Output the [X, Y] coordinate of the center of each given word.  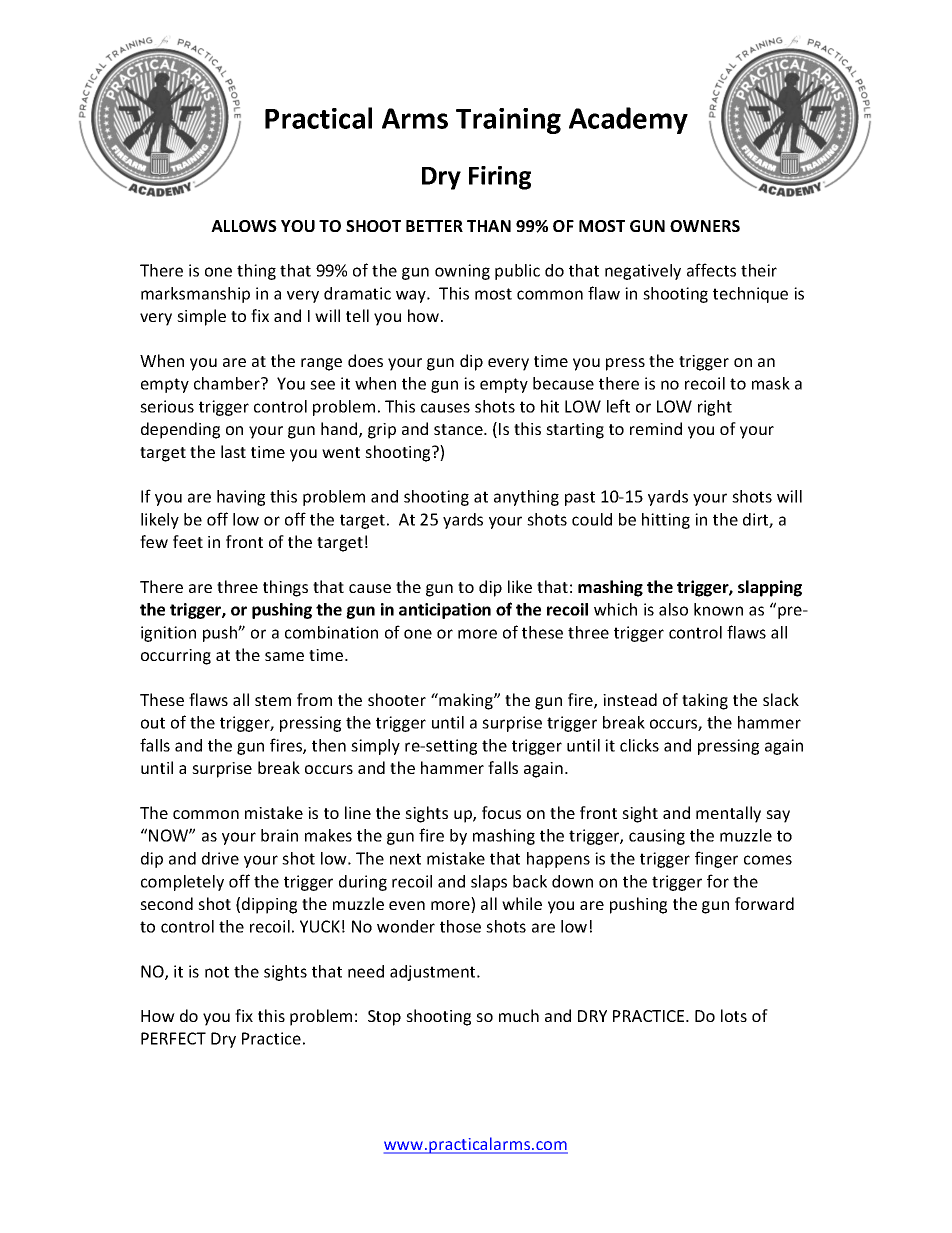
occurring [176, 657]
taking [705, 701]
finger [716, 859]
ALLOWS [244, 226]
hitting [666, 521]
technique [750, 295]
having [241, 498]
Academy [628, 120]
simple [201, 317]
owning [462, 272]
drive [220, 858]
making [466, 701]
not [217, 972]
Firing [500, 178]
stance [459, 429]
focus [501, 812]
